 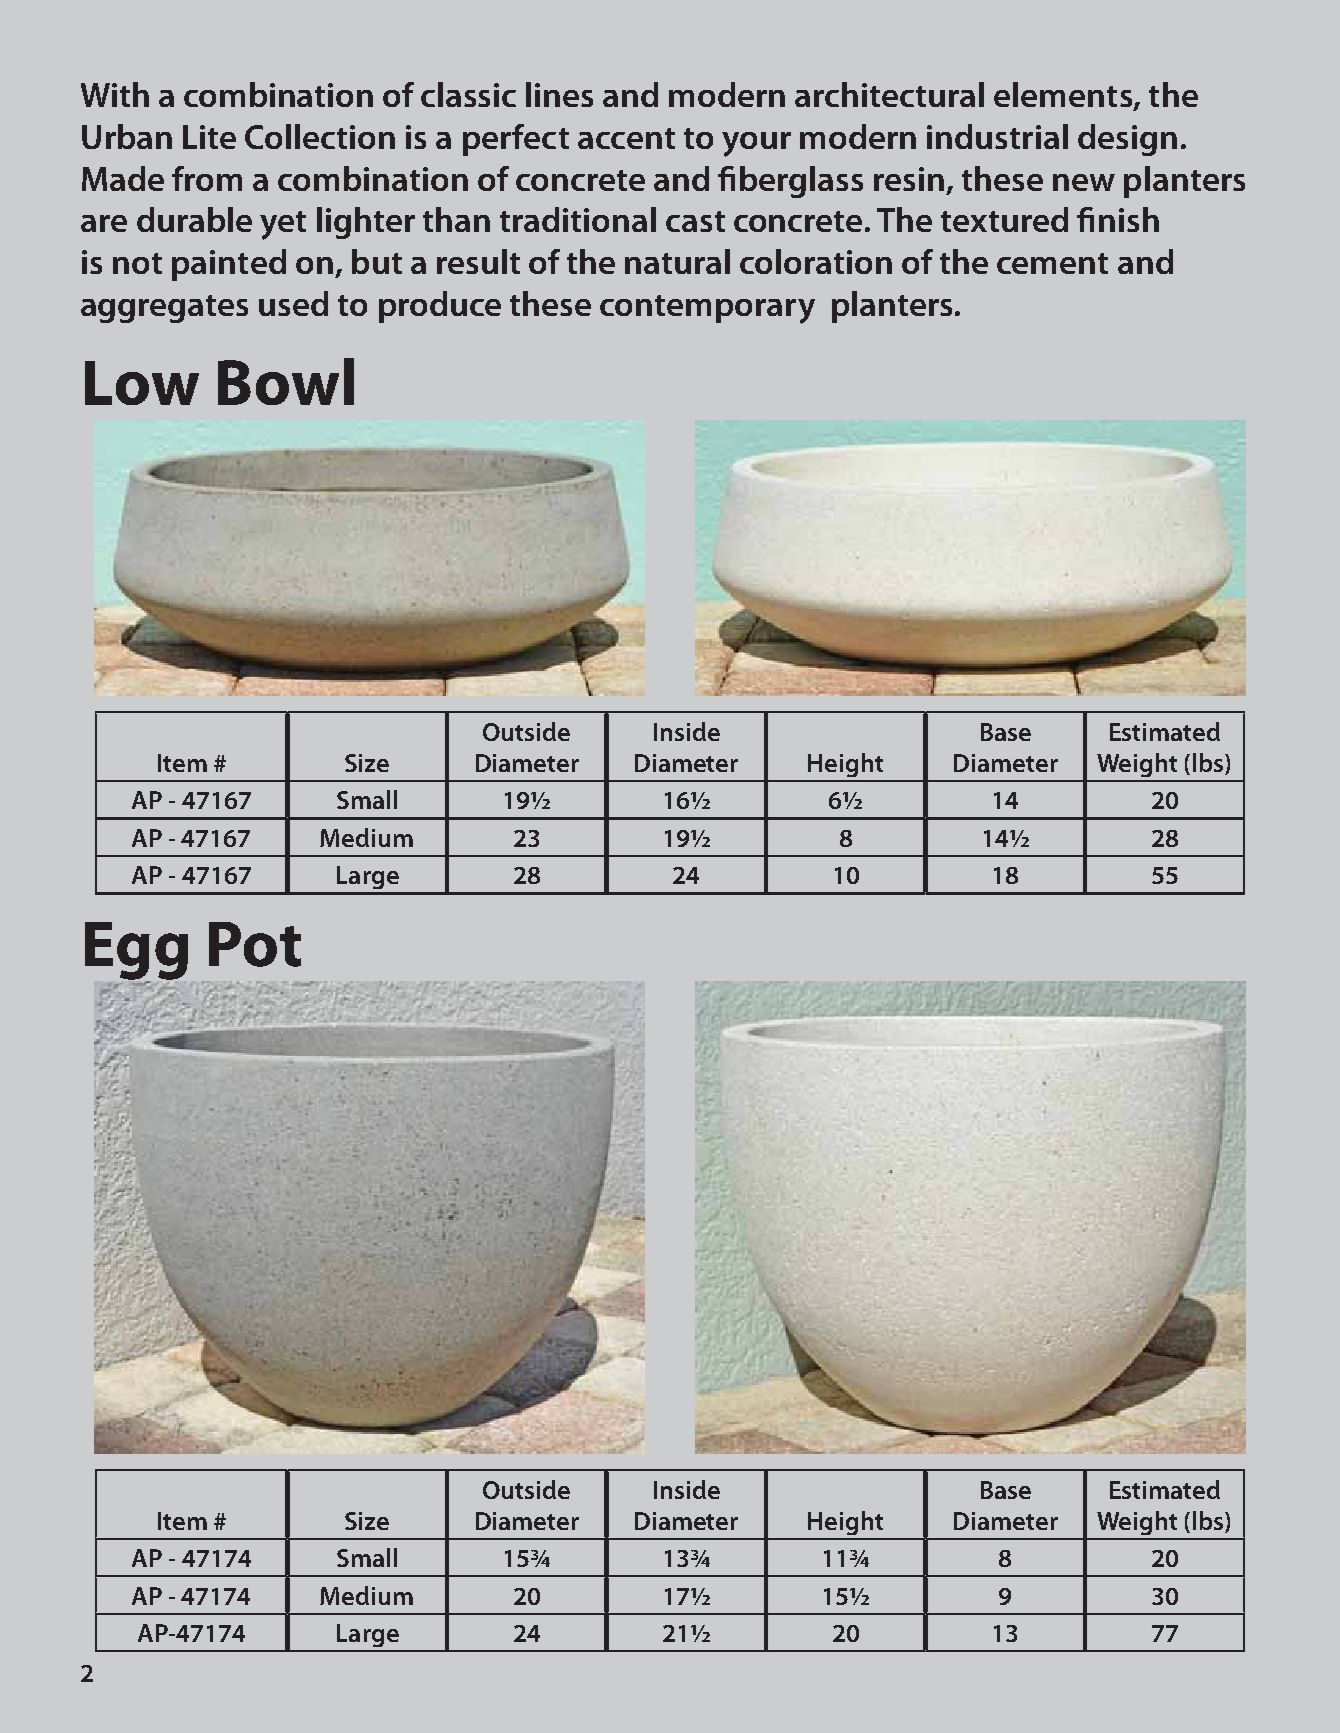 I want to click on coloration, so click(x=816, y=261).
